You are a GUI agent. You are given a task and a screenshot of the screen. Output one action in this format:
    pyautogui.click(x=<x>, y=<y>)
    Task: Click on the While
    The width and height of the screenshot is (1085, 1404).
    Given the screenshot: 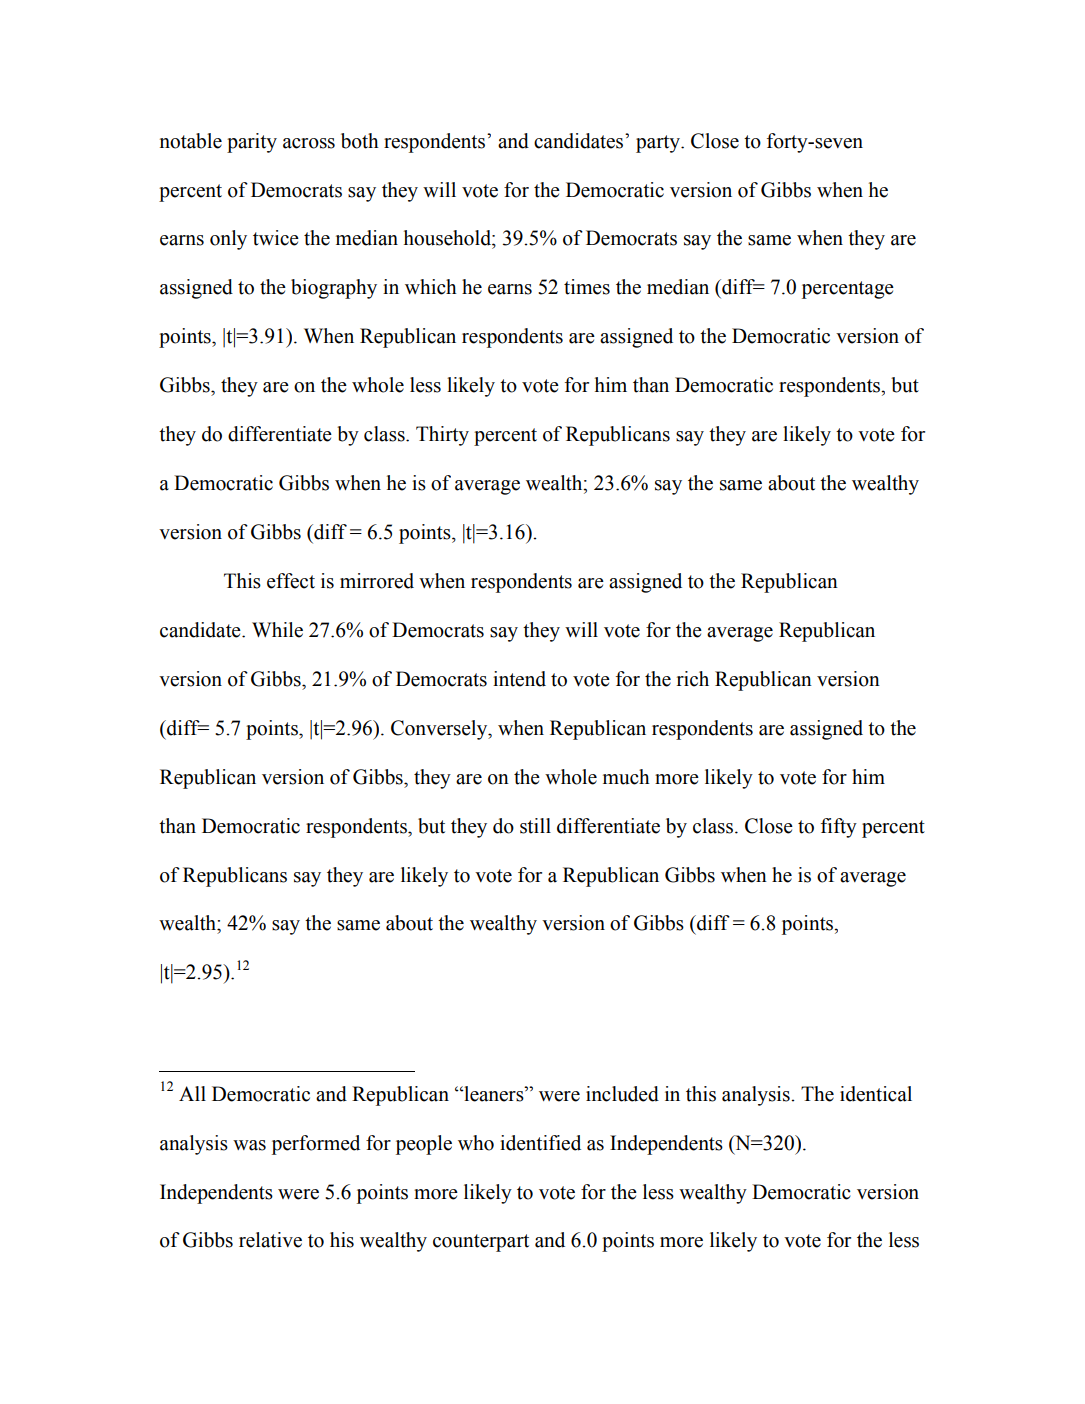 What is the action you would take?
    pyautogui.click(x=277, y=630)
